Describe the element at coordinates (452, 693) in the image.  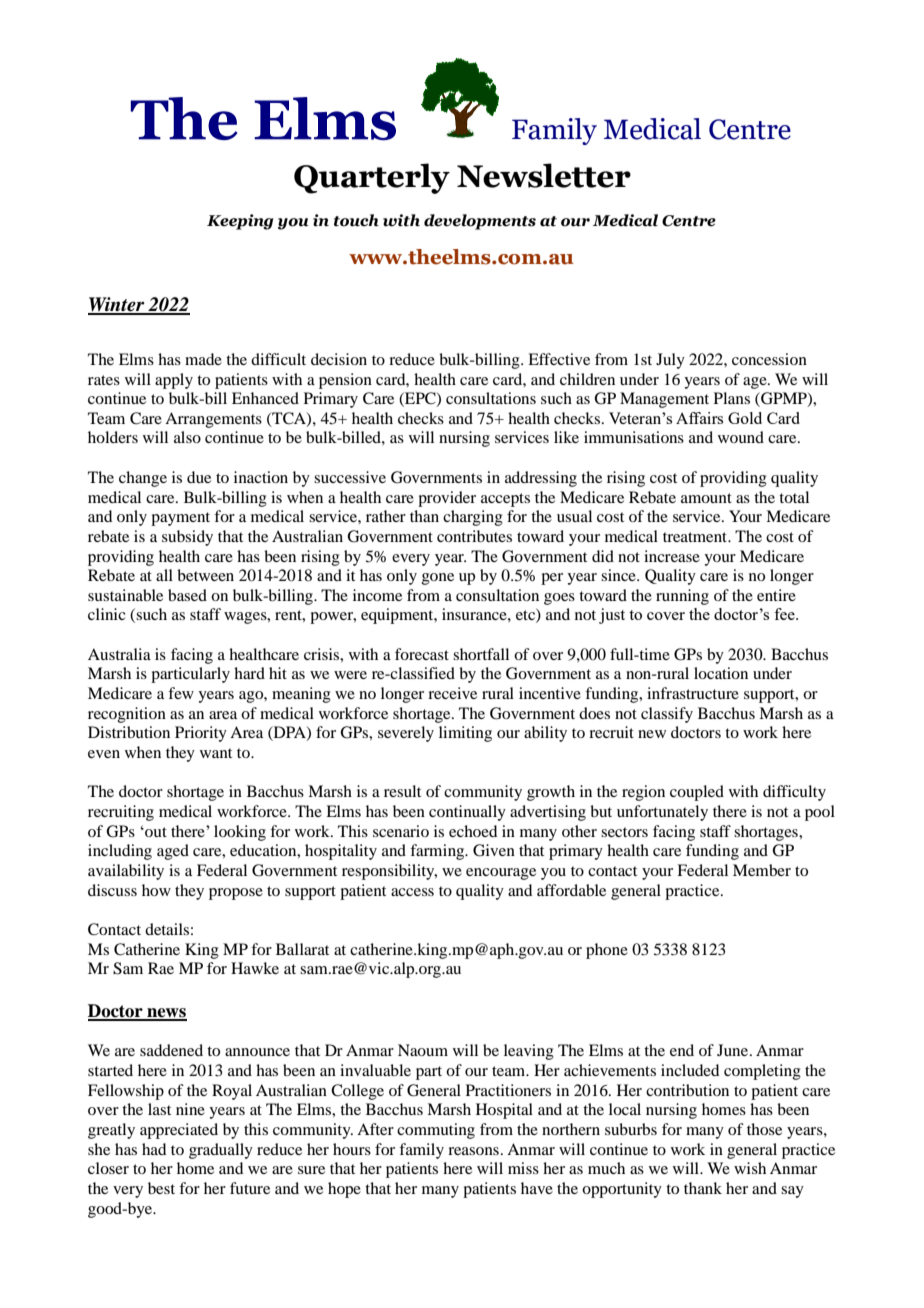
I see `receive` at that location.
